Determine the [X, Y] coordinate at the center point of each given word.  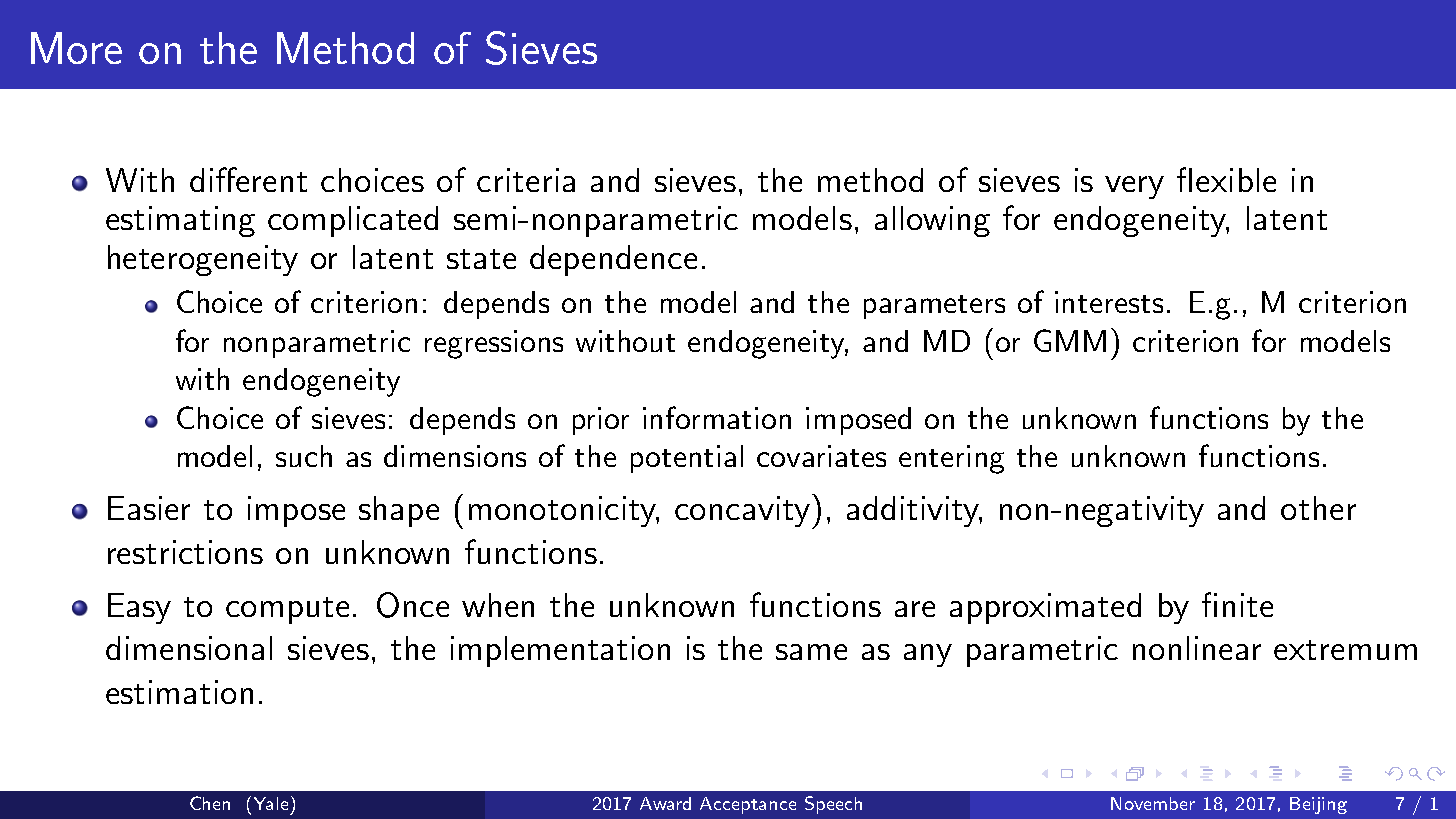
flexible [1226, 179]
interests [1109, 302]
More [76, 48]
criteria [526, 180]
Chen [210, 803]
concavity [742, 511]
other [1318, 508]
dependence [613, 260]
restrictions [185, 552]
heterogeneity [203, 260]
